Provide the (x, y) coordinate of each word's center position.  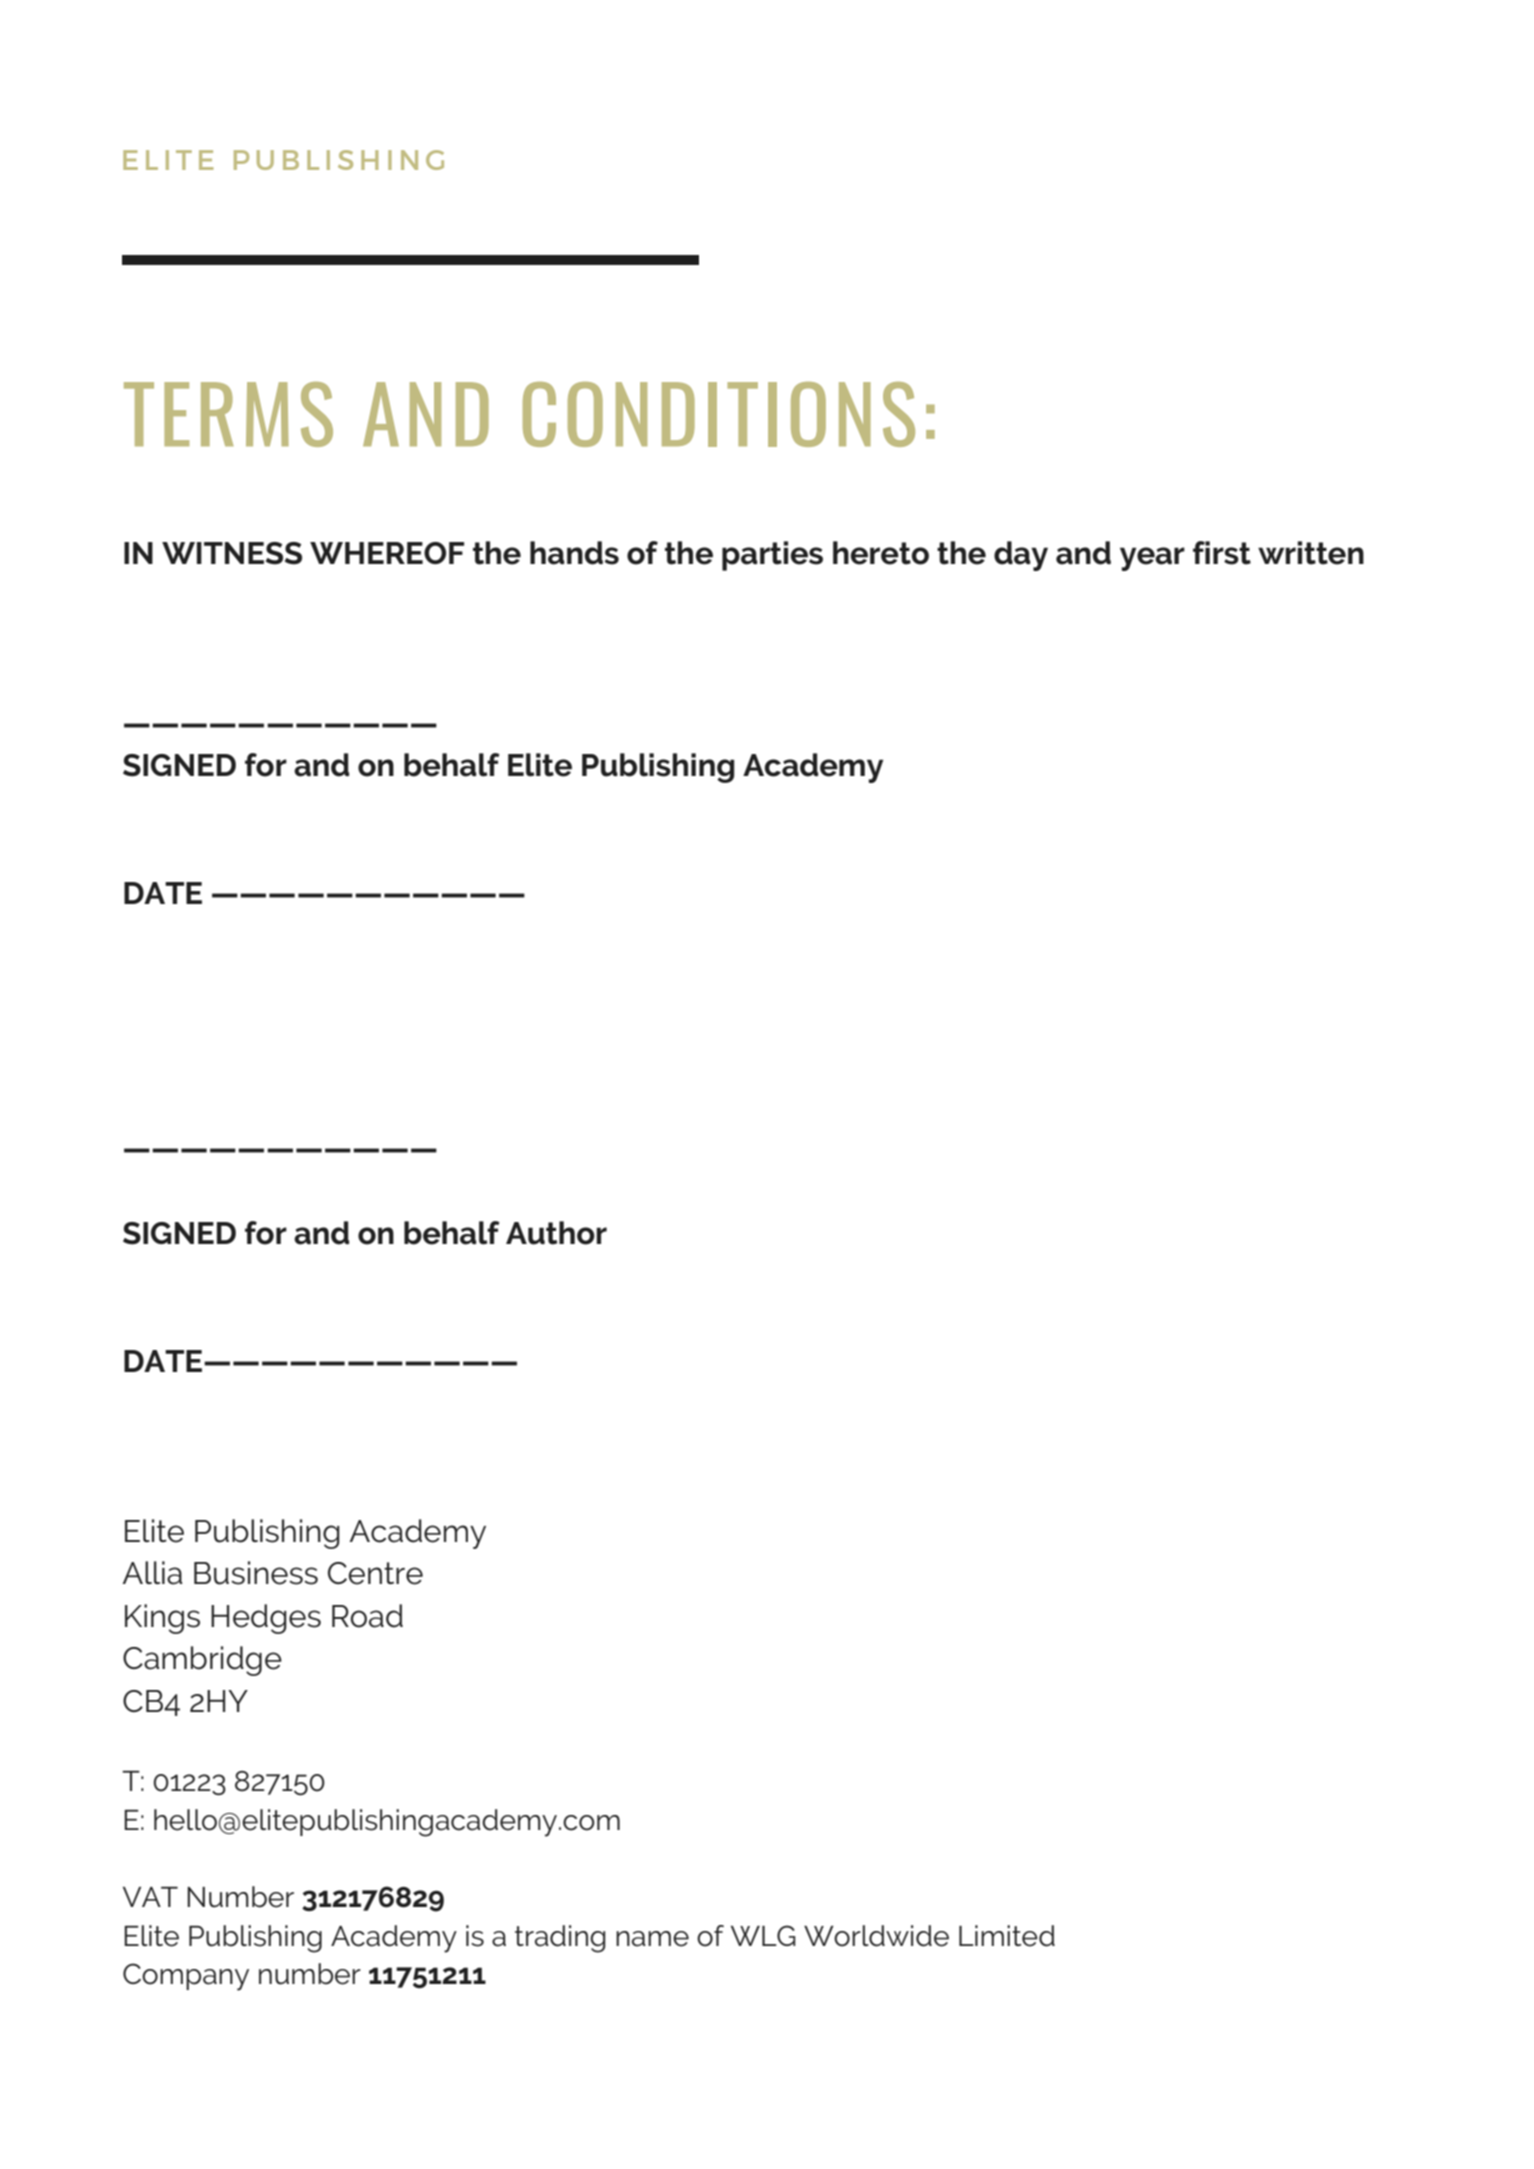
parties (772, 556)
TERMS (228, 414)
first (1222, 553)
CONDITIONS (719, 414)
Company (186, 1977)
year (1152, 559)
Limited (1007, 1936)
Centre (375, 1573)
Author (556, 1233)
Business (256, 1573)
